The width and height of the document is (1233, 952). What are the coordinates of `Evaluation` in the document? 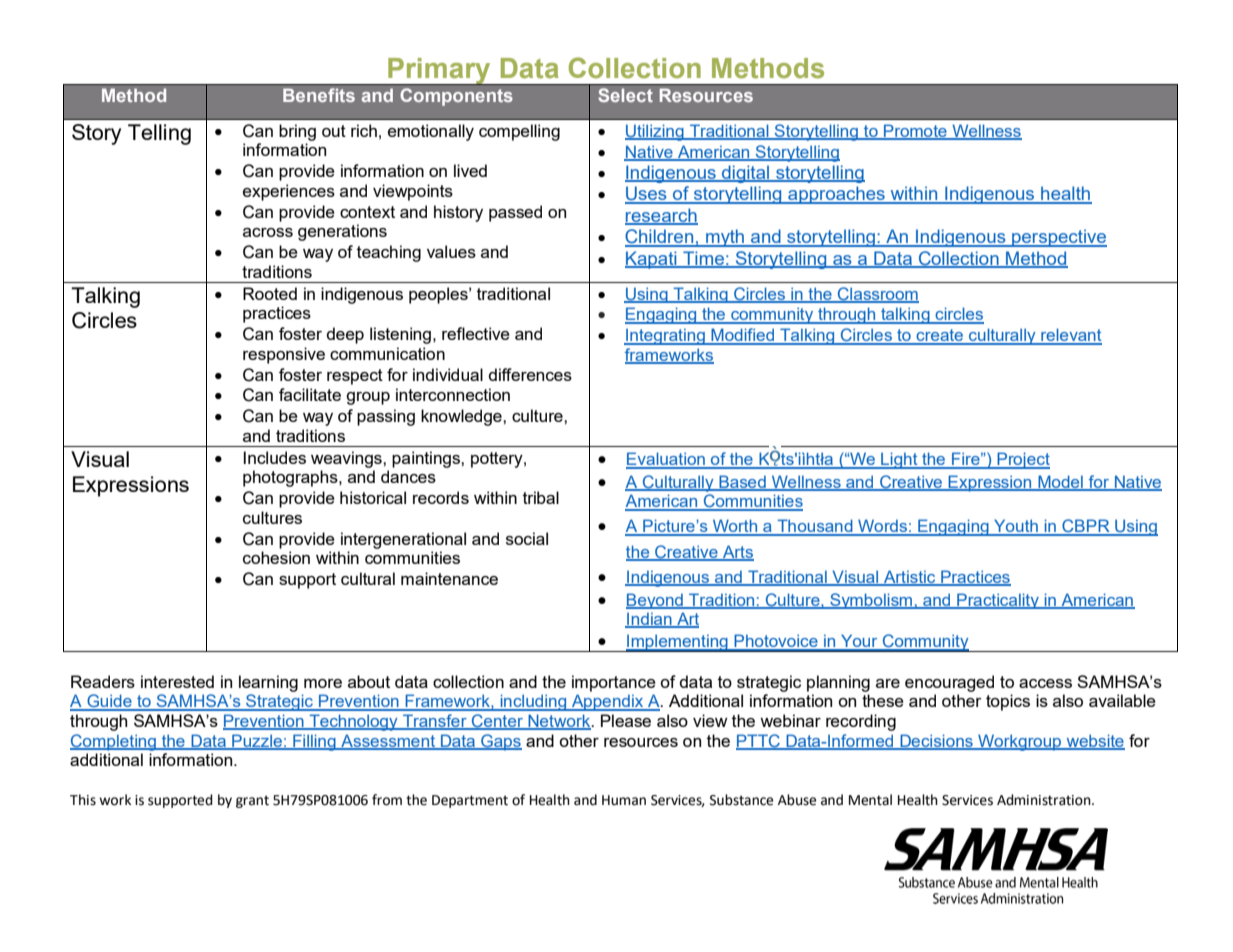 It's located at (666, 460).
